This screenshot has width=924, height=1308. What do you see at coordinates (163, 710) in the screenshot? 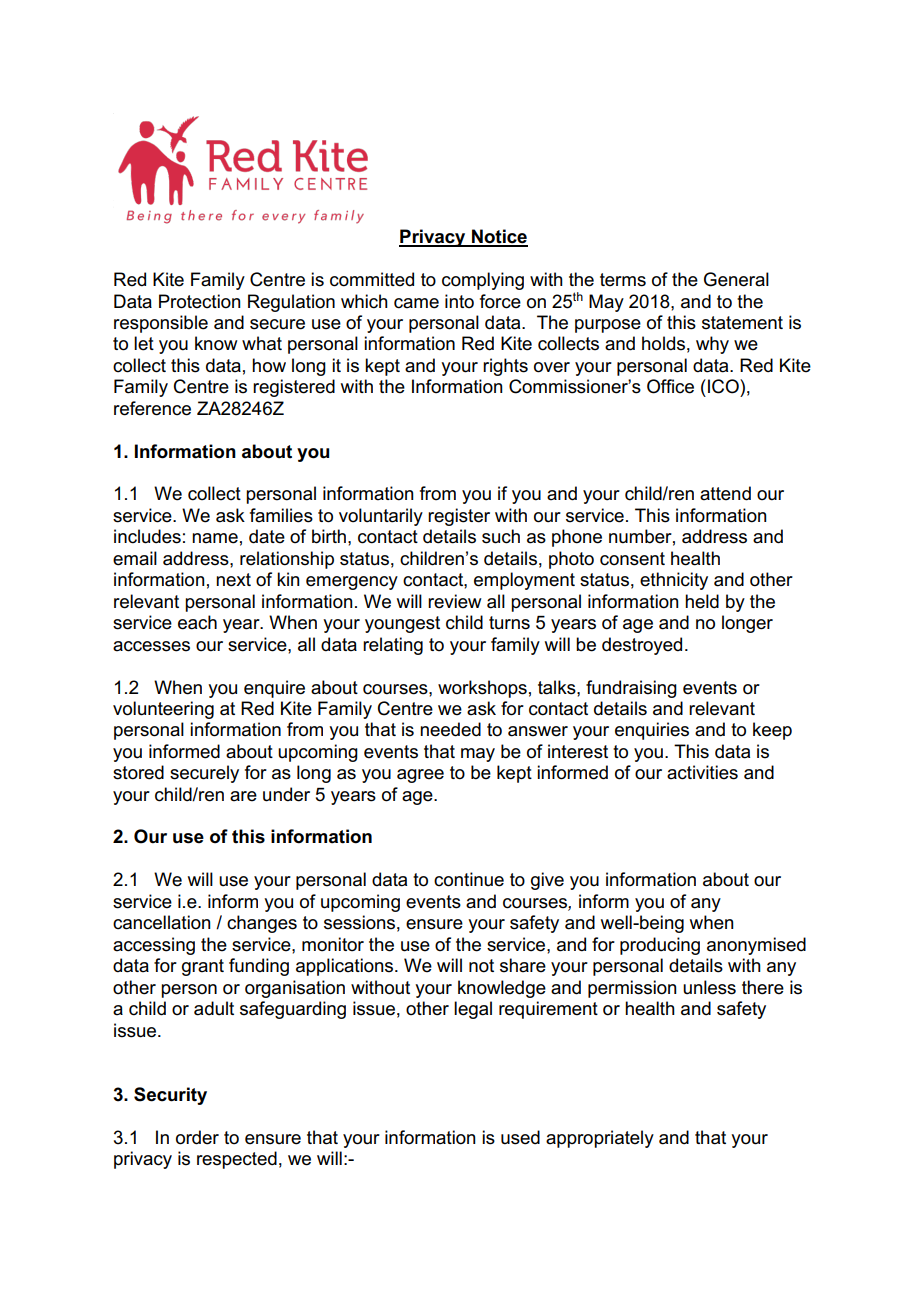
I see `volunteering` at bounding box center [163, 710].
